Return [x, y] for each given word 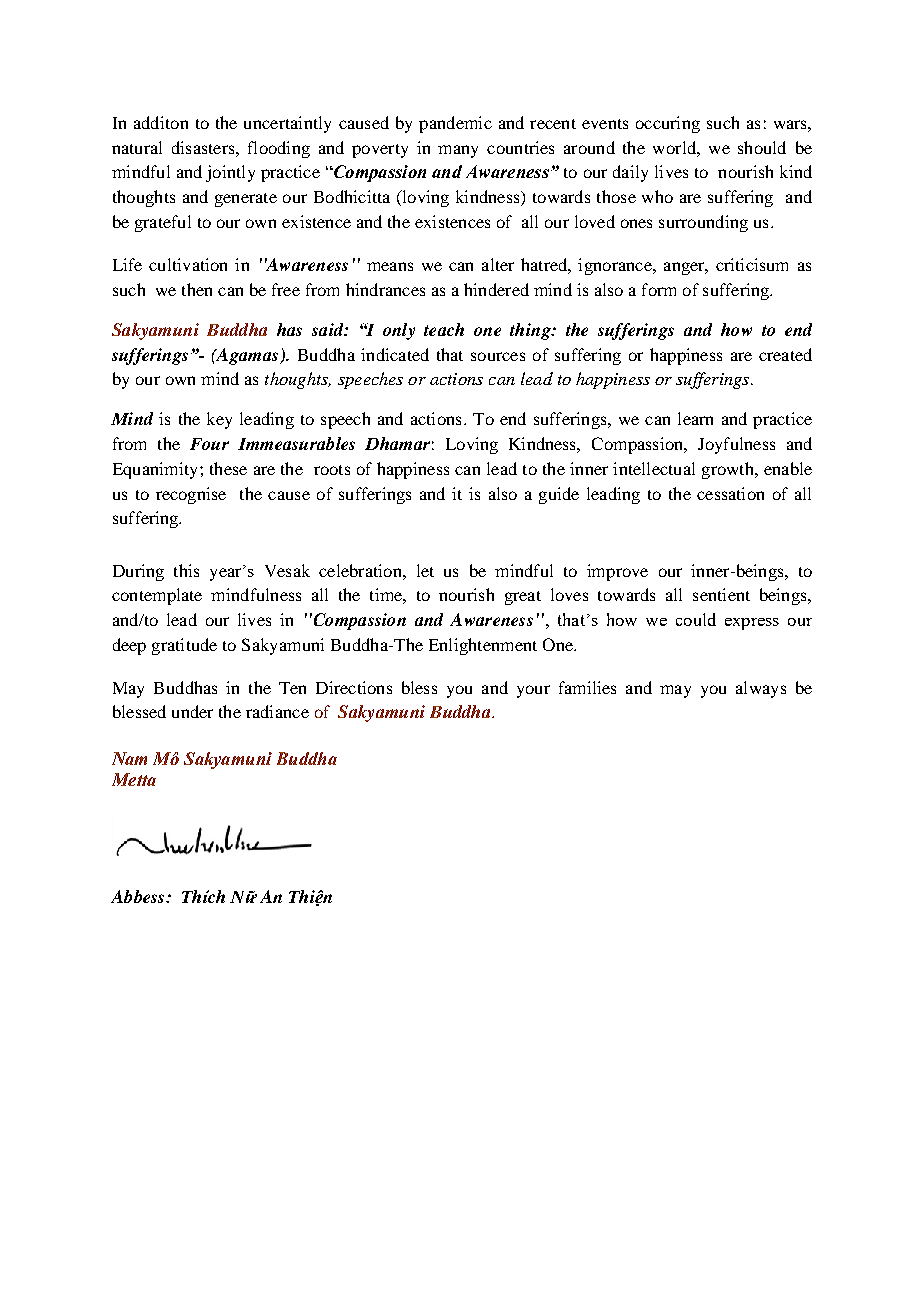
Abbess [139, 896]
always [761, 689]
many [458, 151]
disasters [204, 147]
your [533, 691]
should [762, 147]
